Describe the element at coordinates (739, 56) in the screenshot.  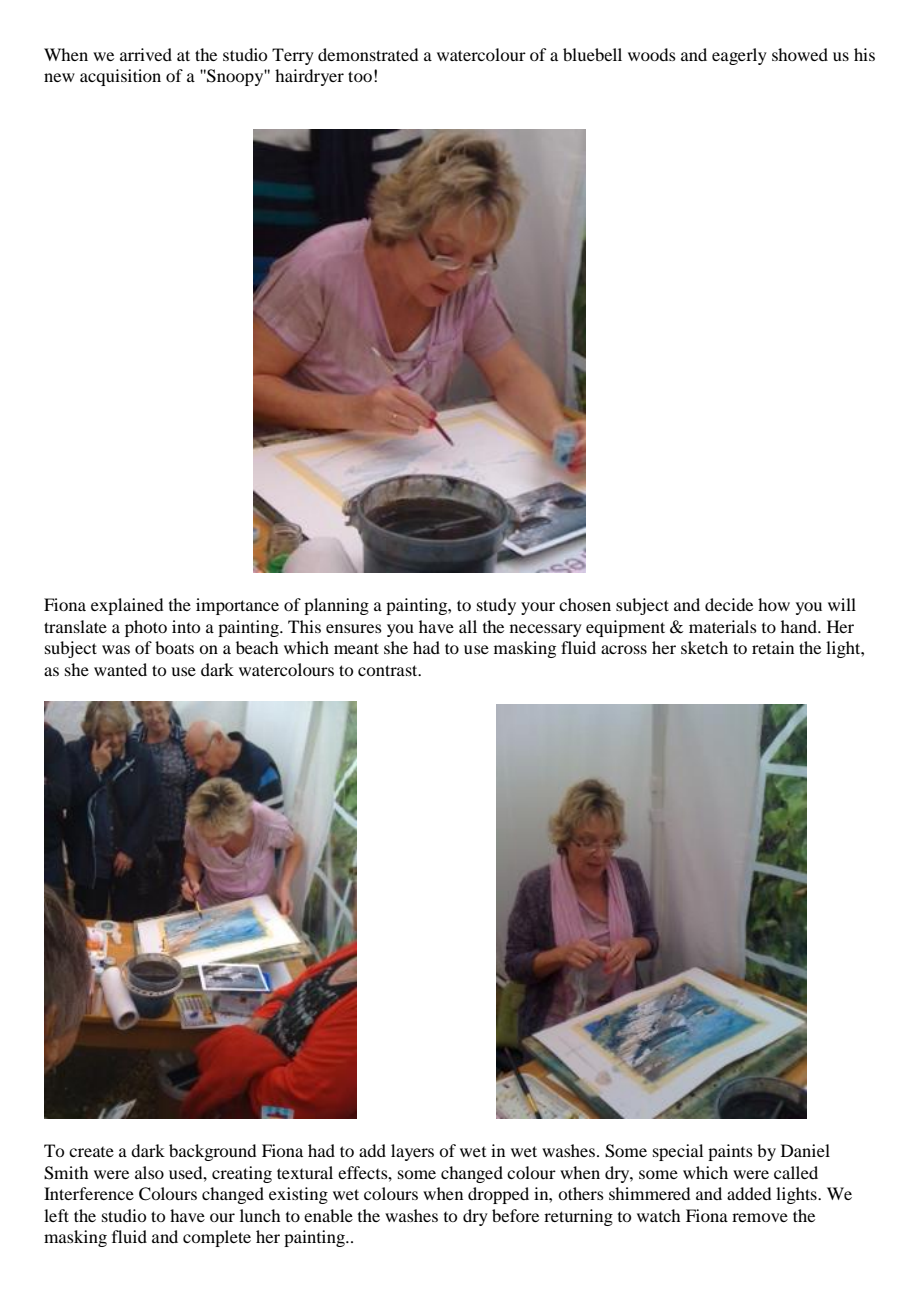
I see `eagerly` at that location.
